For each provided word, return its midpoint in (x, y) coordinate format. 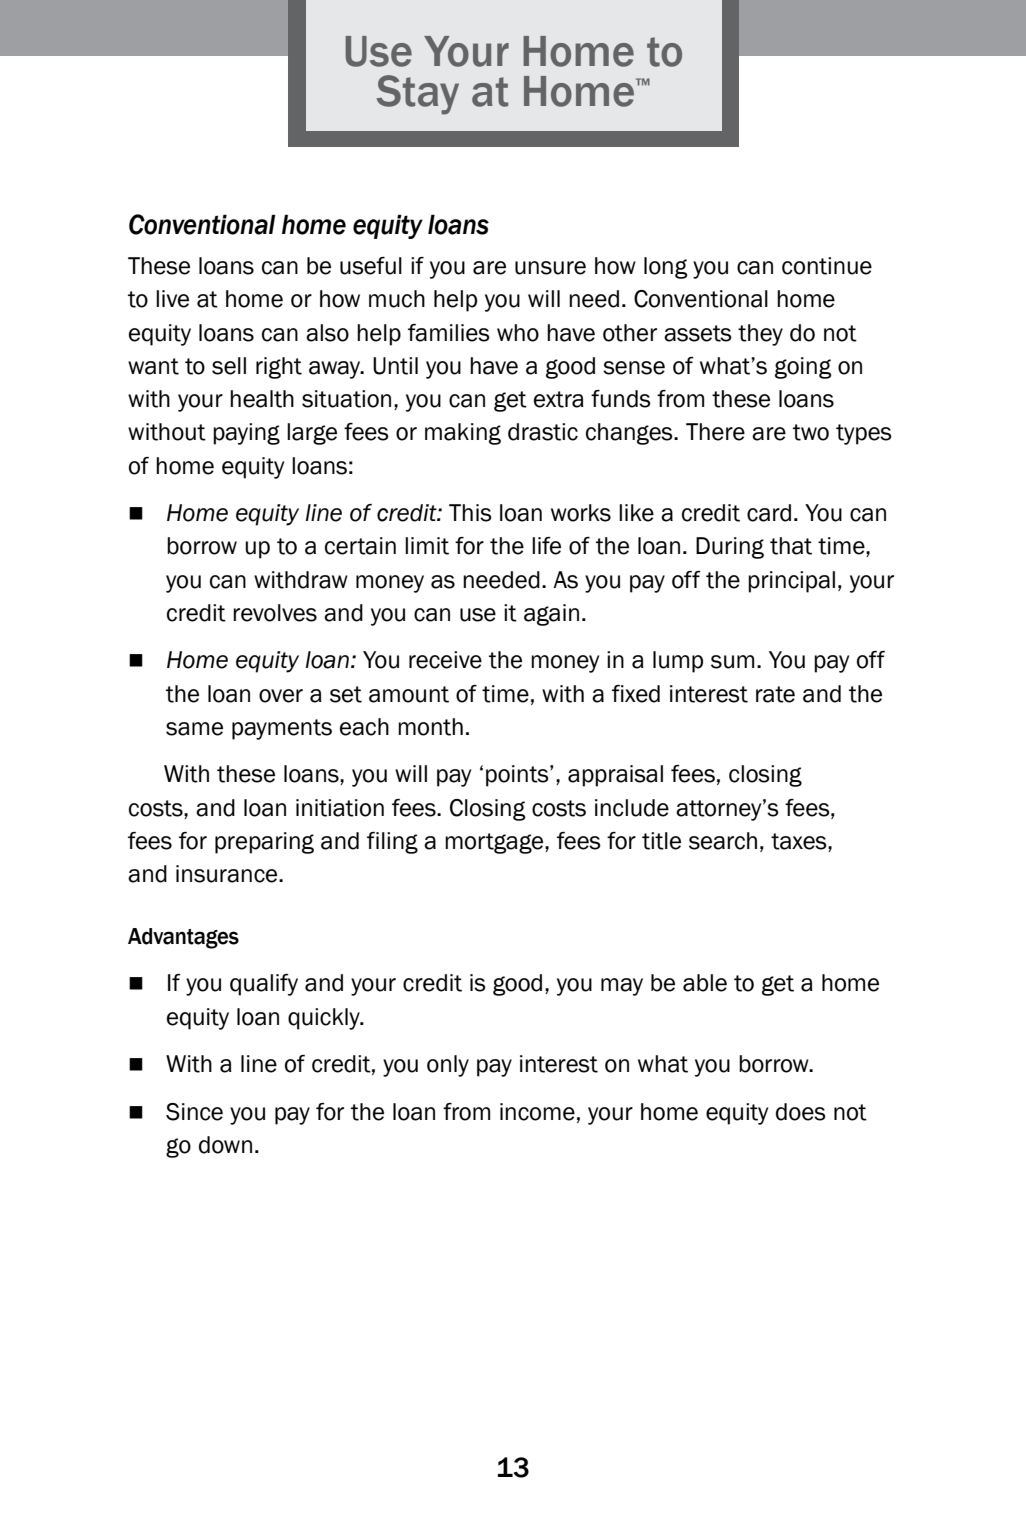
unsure (550, 268)
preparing (264, 843)
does (801, 1112)
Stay (418, 95)
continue (827, 266)
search (723, 841)
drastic (543, 432)
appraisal (615, 776)
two (811, 432)
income (537, 1112)
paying (246, 434)
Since (194, 1112)
